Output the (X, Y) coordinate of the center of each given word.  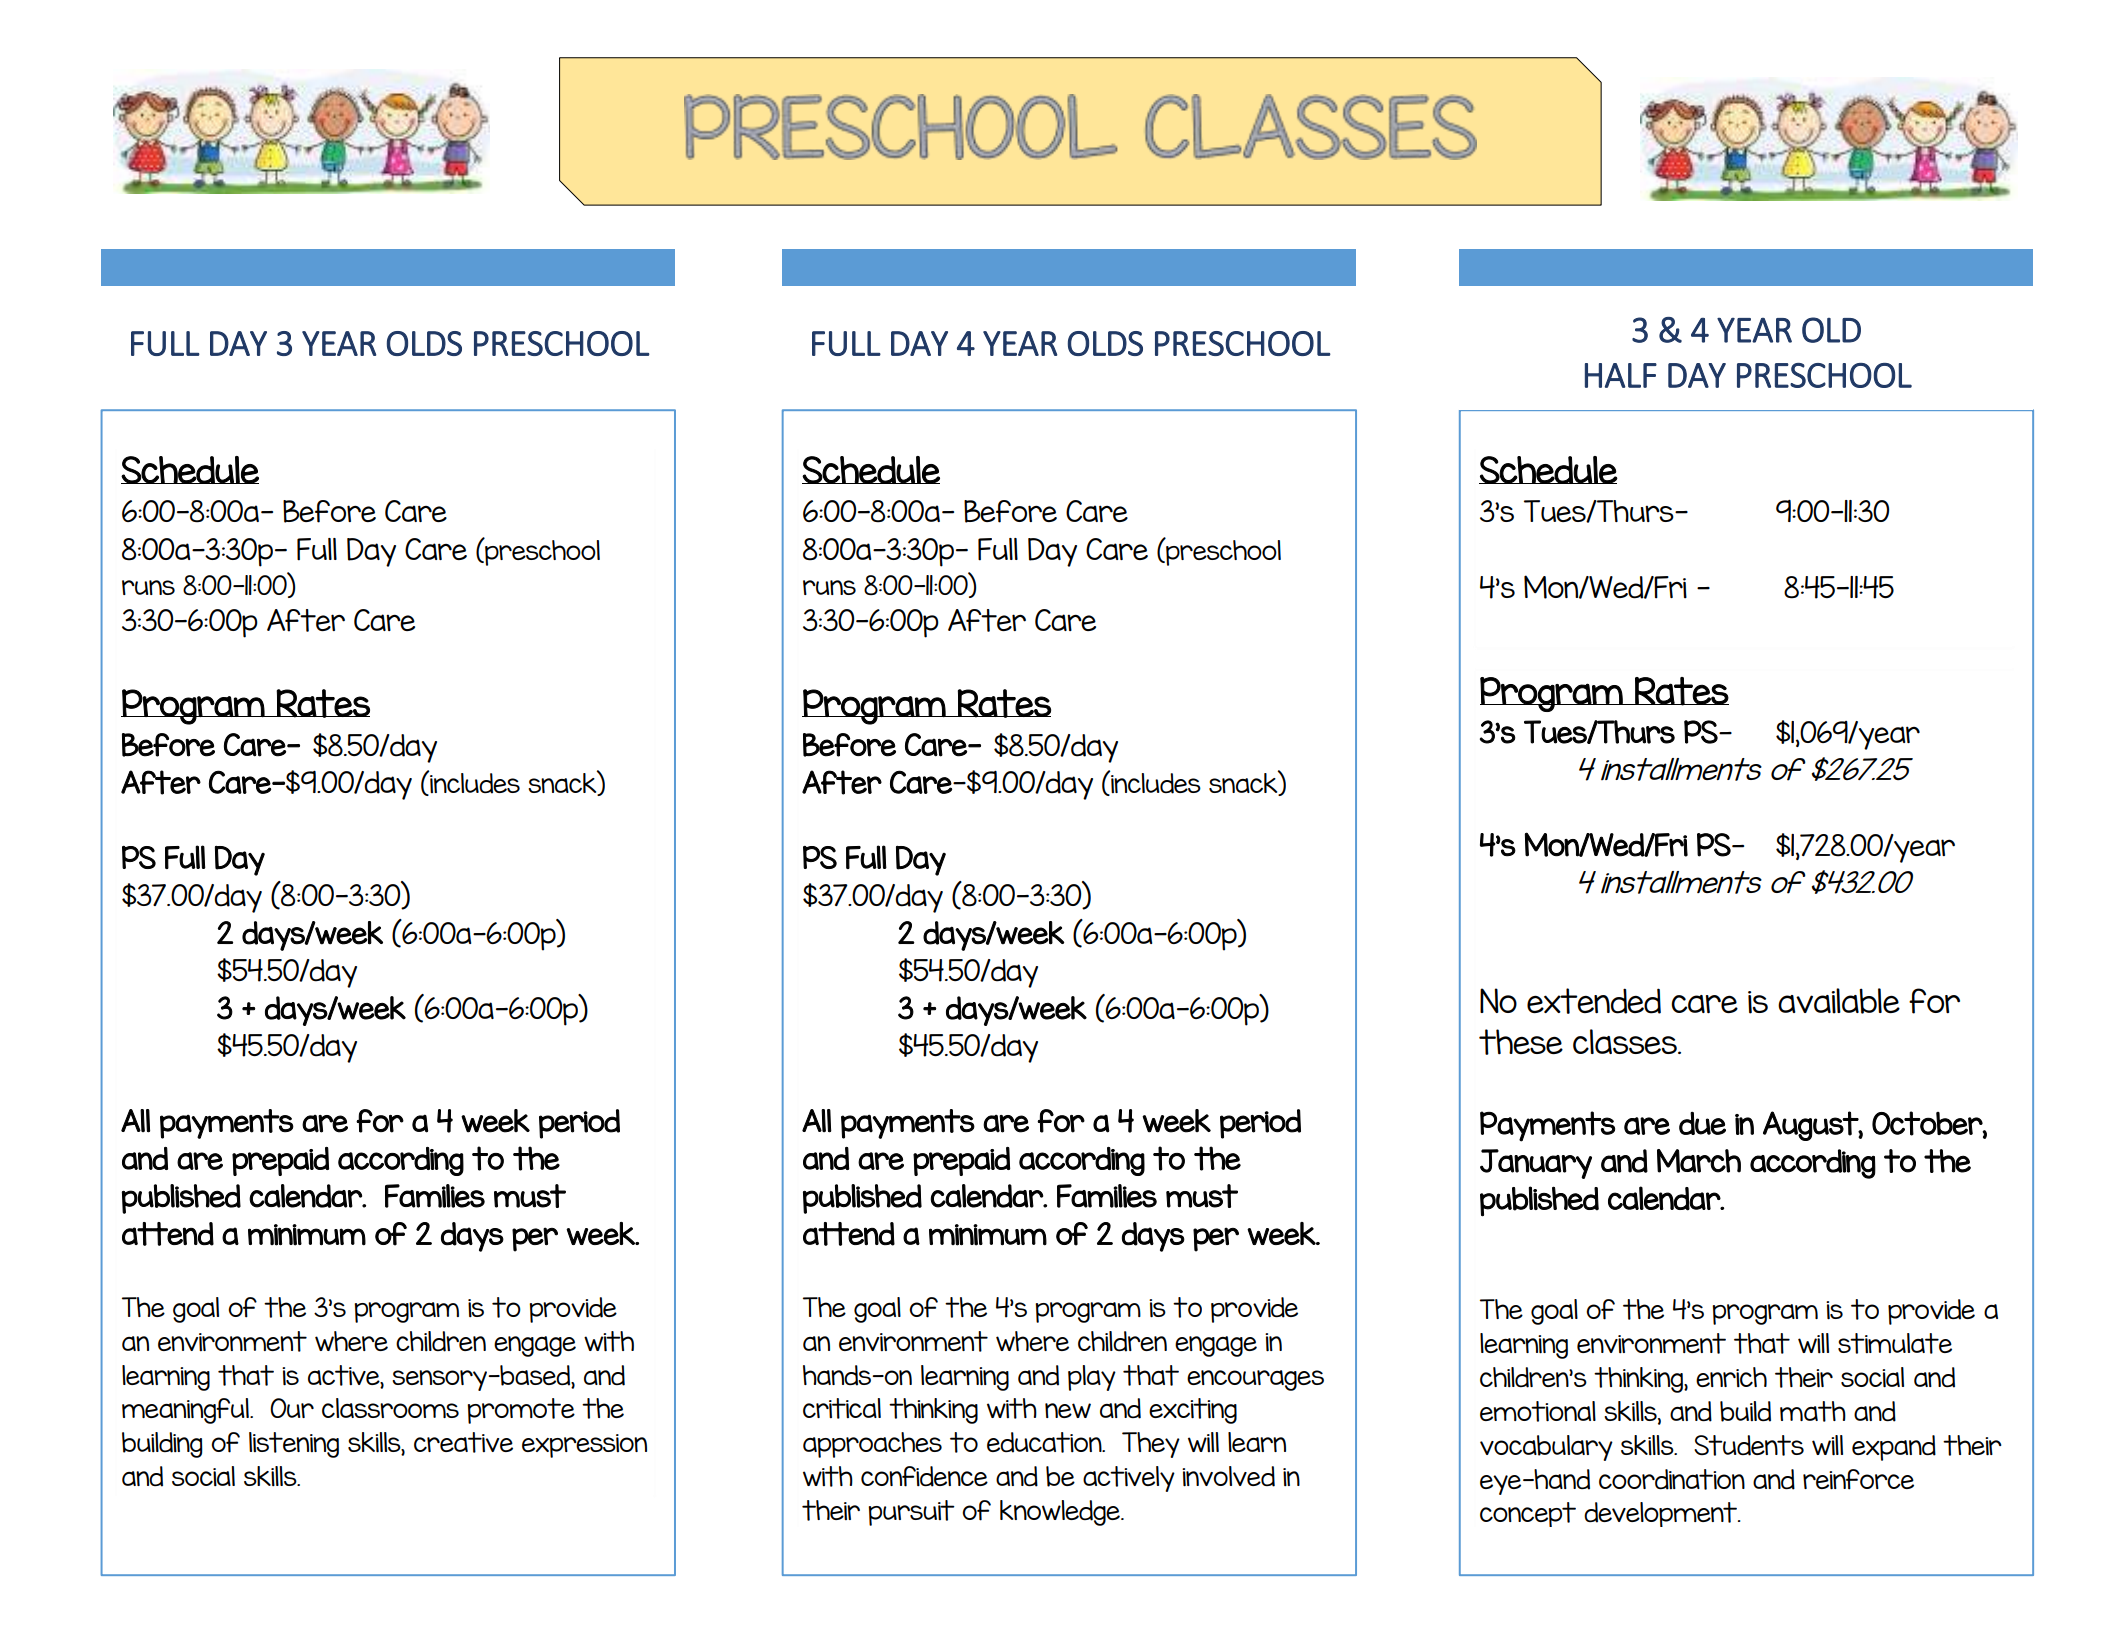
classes (1626, 1041)
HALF (1621, 375)
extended (1594, 1001)
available (1839, 1001)
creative (463, 1442)
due (1702, 1123)
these (1521, 1042)
